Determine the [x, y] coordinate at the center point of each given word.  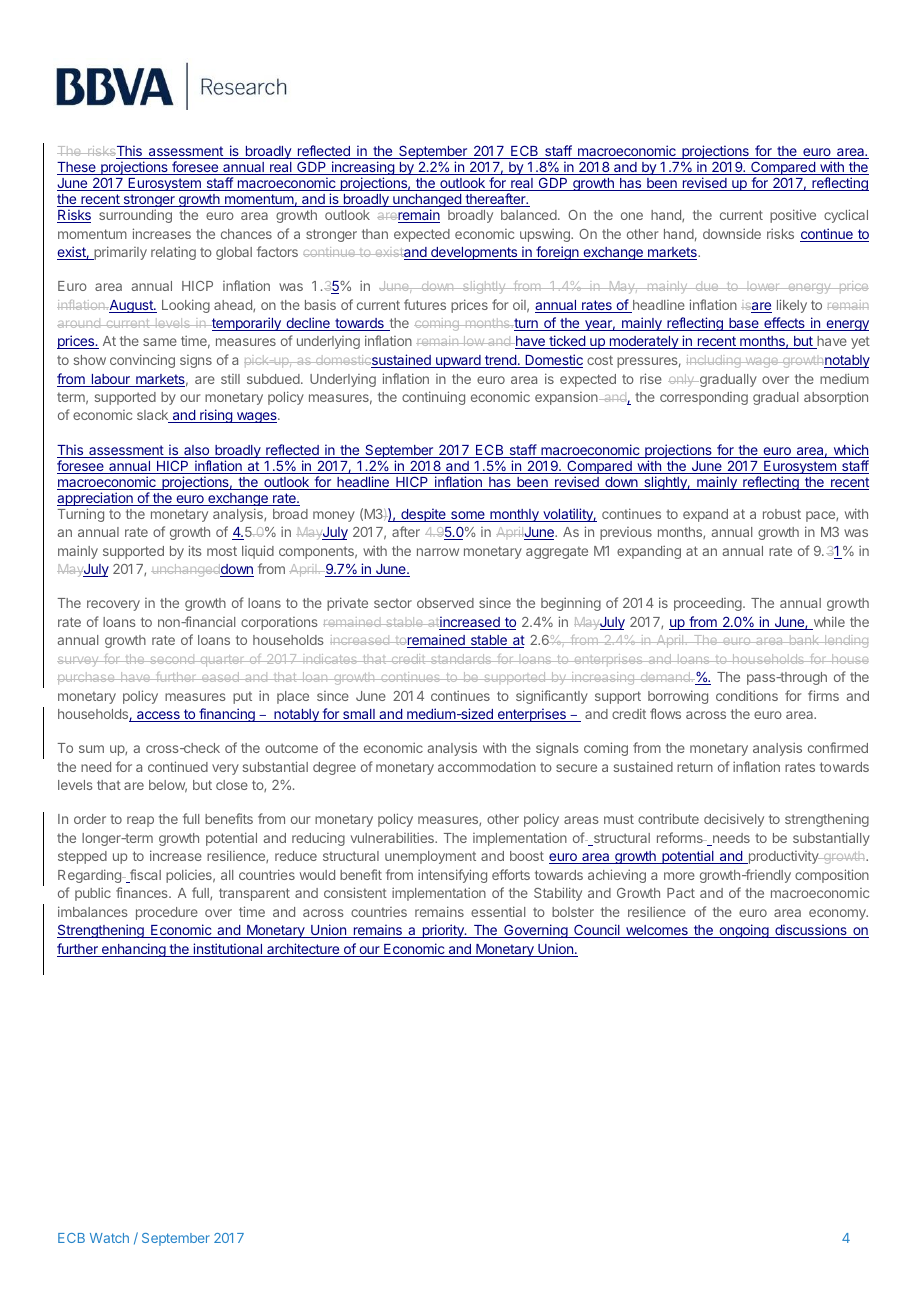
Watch [109, 1238]
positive [793, 216]
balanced [530, 215]
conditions [747, 695]
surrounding [135, 216]
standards [461, 659]
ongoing [743, 931]
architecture [303, 950]
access [158, 716]
